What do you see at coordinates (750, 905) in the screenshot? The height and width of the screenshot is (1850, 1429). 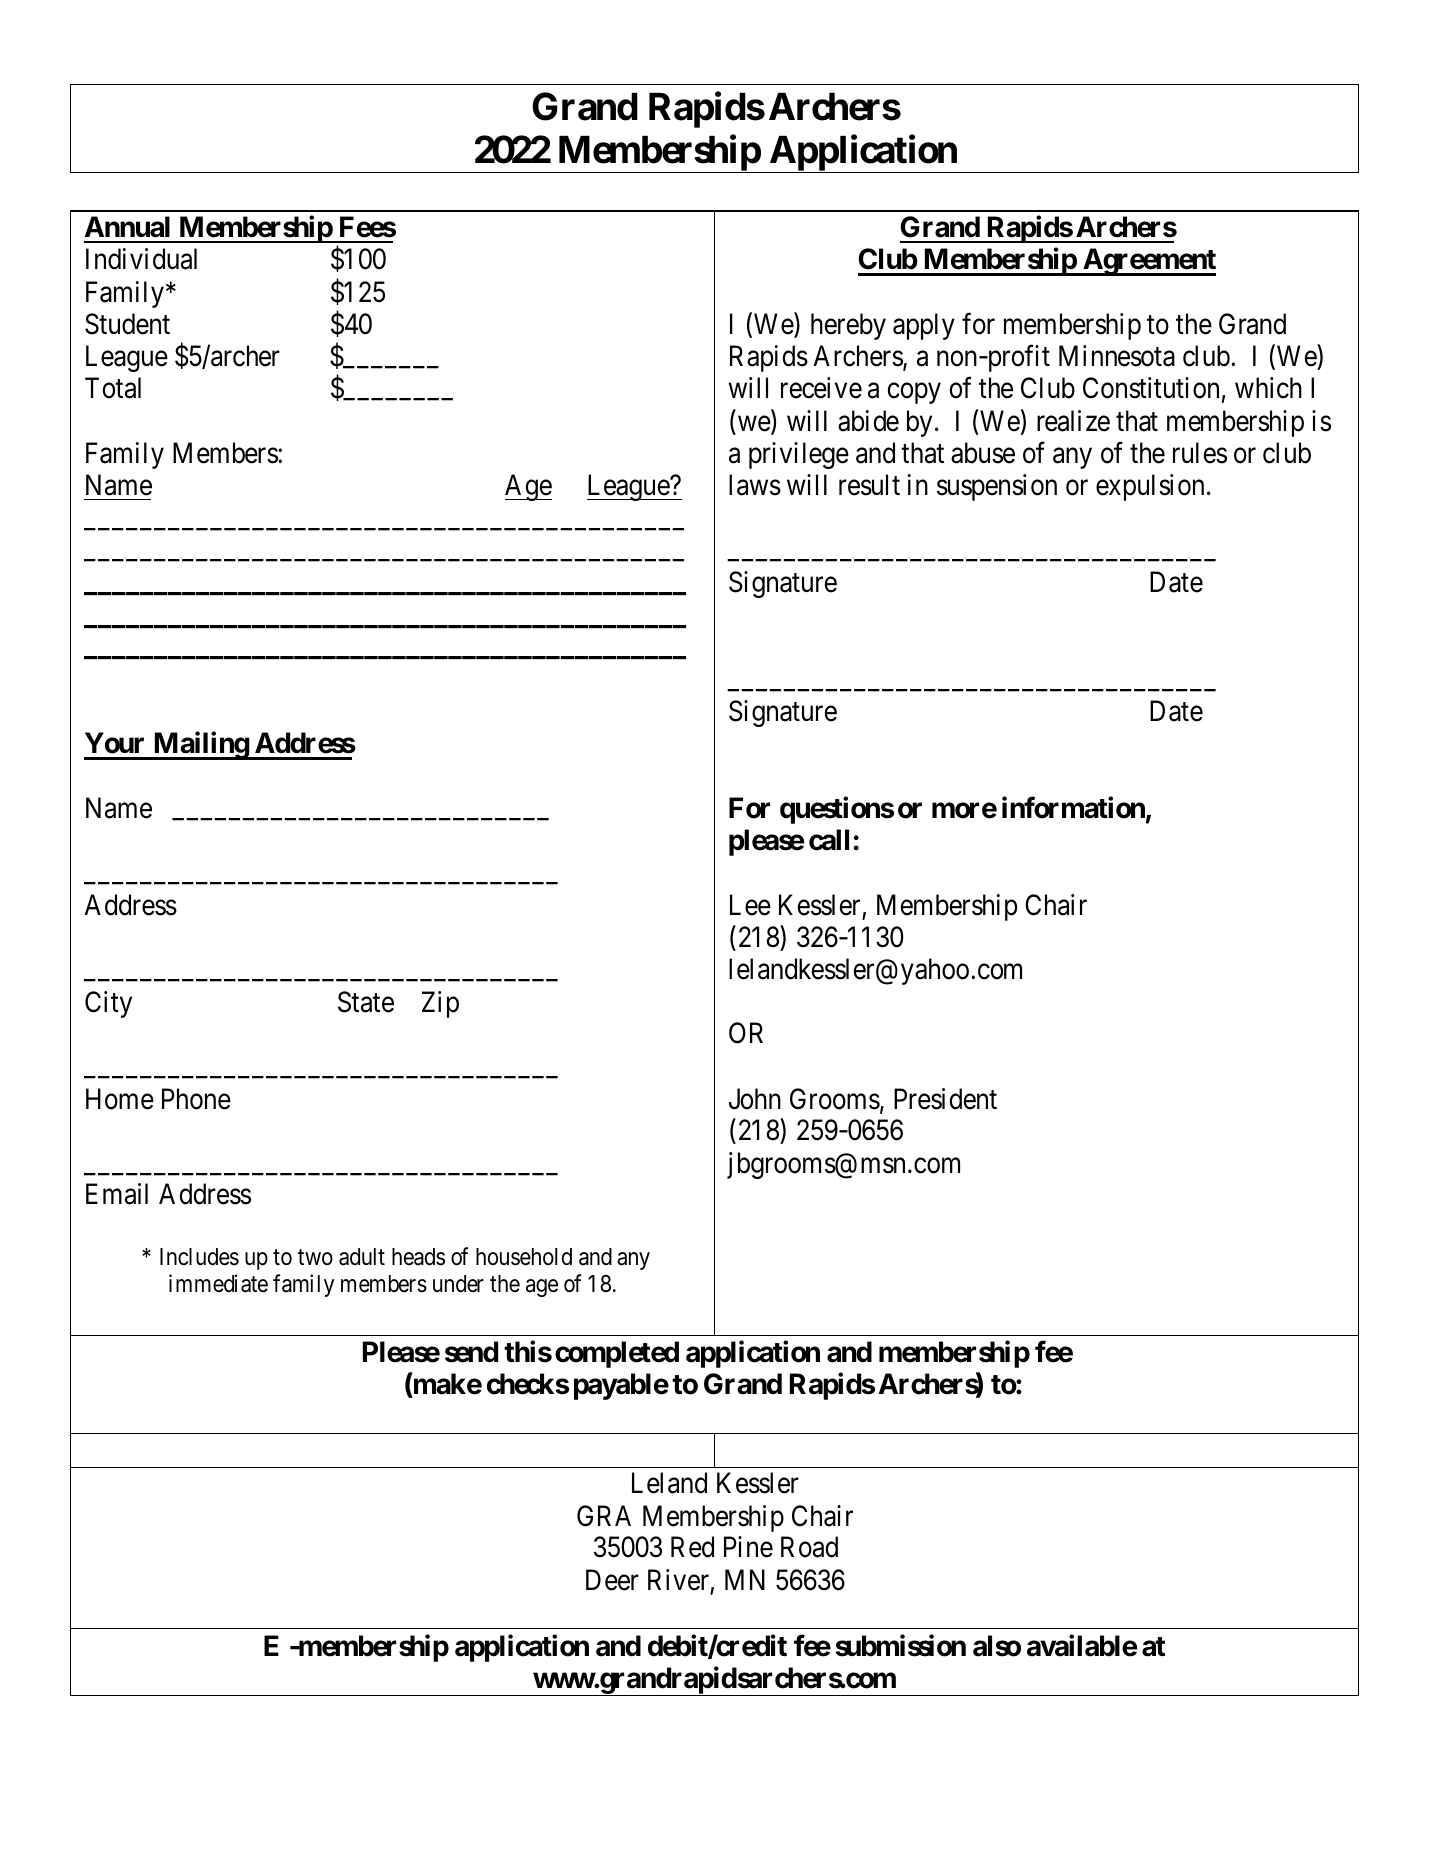 I see `Lee` at bounding box center [750, 905].
